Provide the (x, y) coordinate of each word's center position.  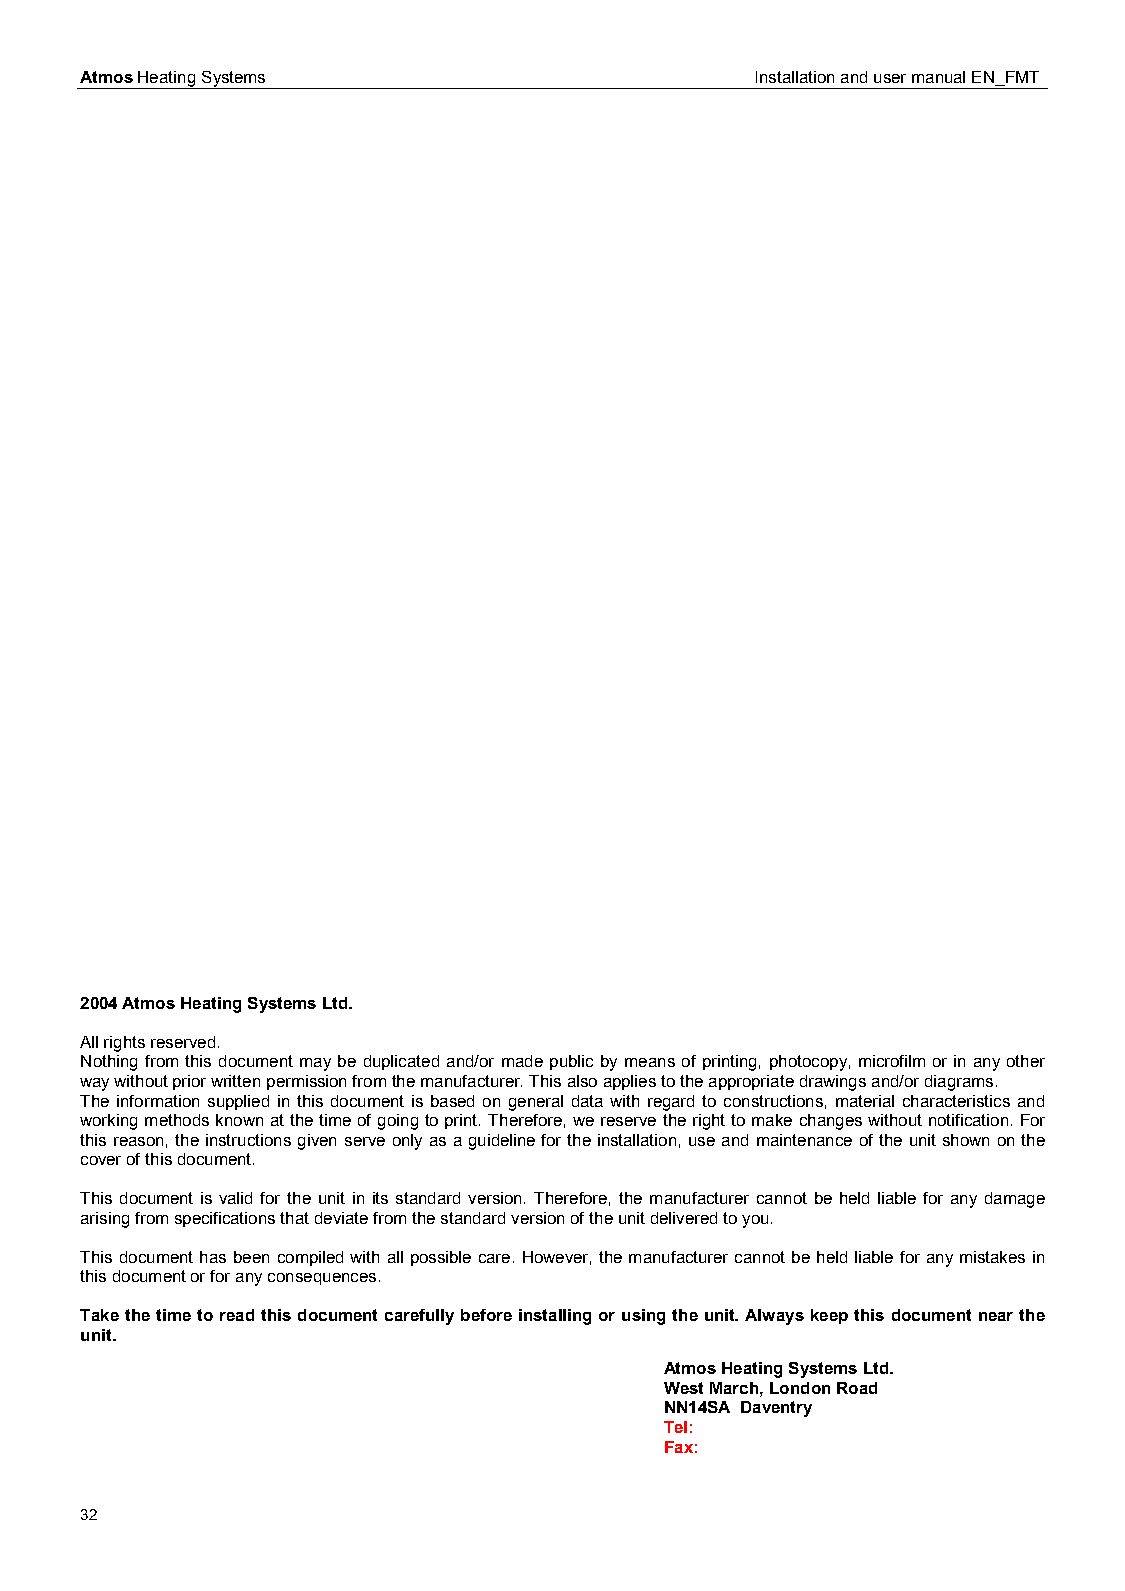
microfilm (892, 1061)
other (1026, 1061)
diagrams (959, 1083)
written (235, 1081)
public (571, 1062)
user (890, 78)
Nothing (109, 1063)
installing (555, 1317)
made (522, 1061)
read (237, 1315)
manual (938, 77)
